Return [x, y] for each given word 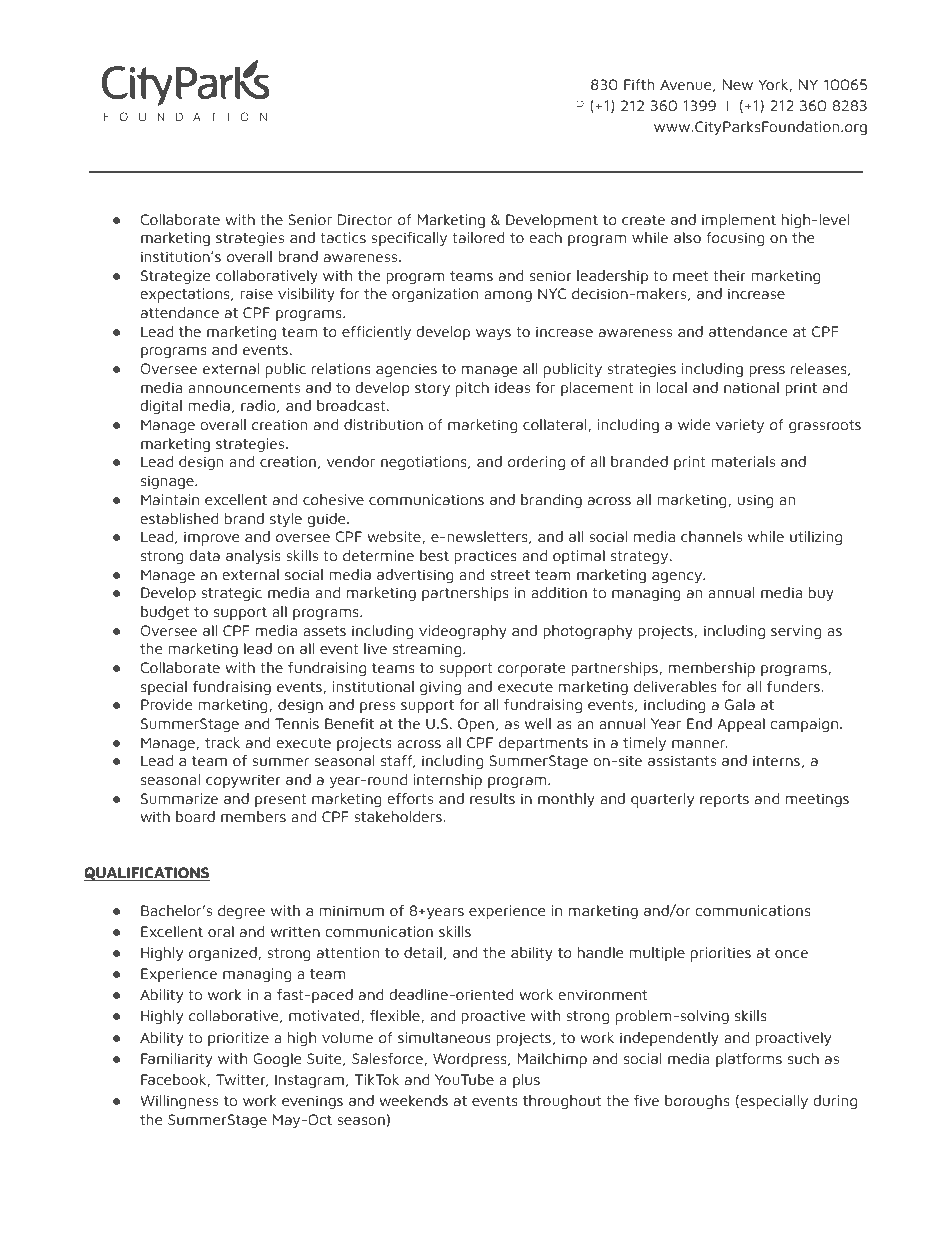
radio [259, 406]
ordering [536, 463]
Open [476, 725]
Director [365, 220]
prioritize [238, 1039]
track [222, 743]
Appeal [741, 725]
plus [526, 1081]
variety [740, 426]
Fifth [639, 84]
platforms [749, 1060]
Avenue [687, 85]
